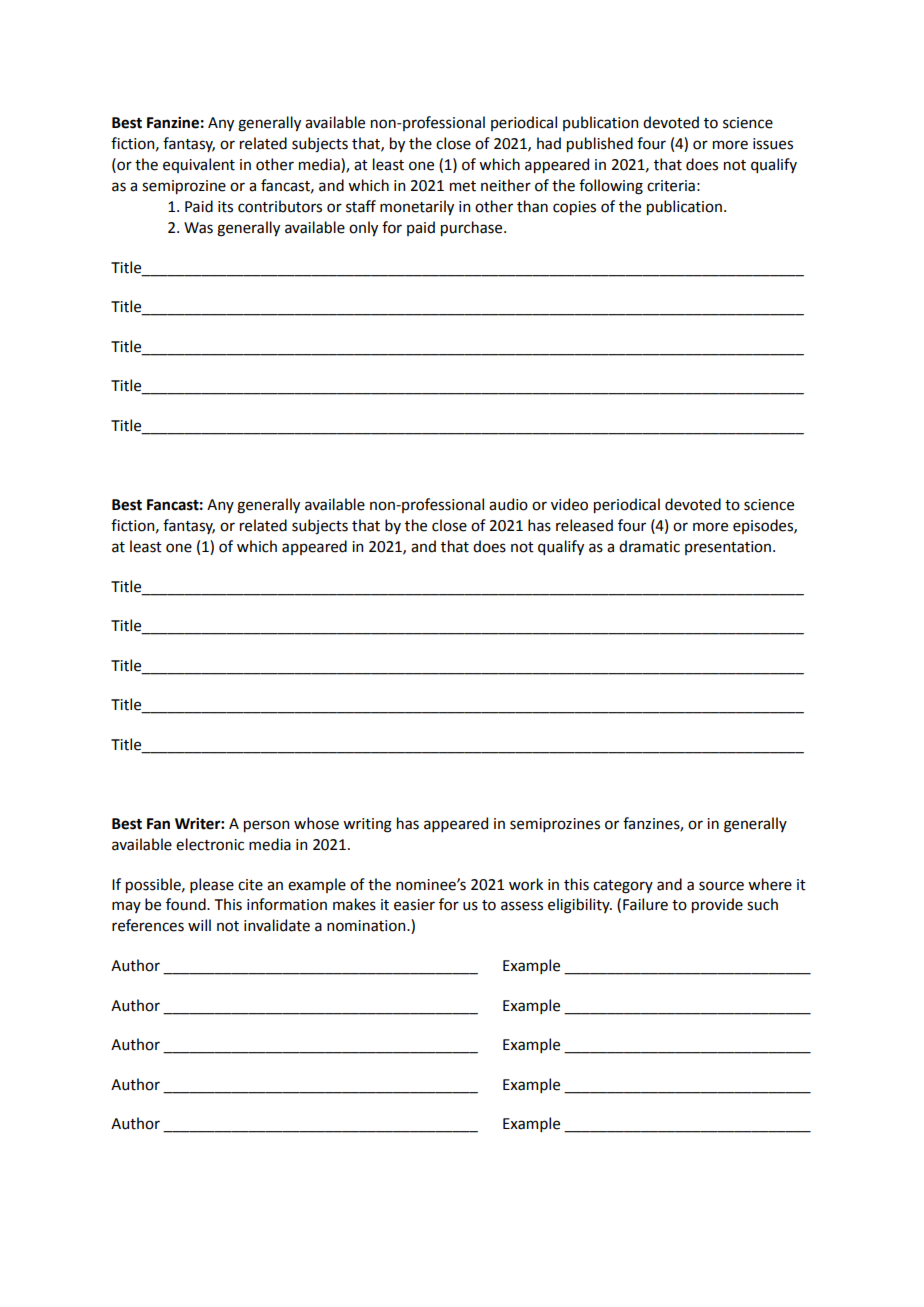  What do you see at coordinates (508, 504) in the document?
I see `audio` at bounding box center [508, 504].
